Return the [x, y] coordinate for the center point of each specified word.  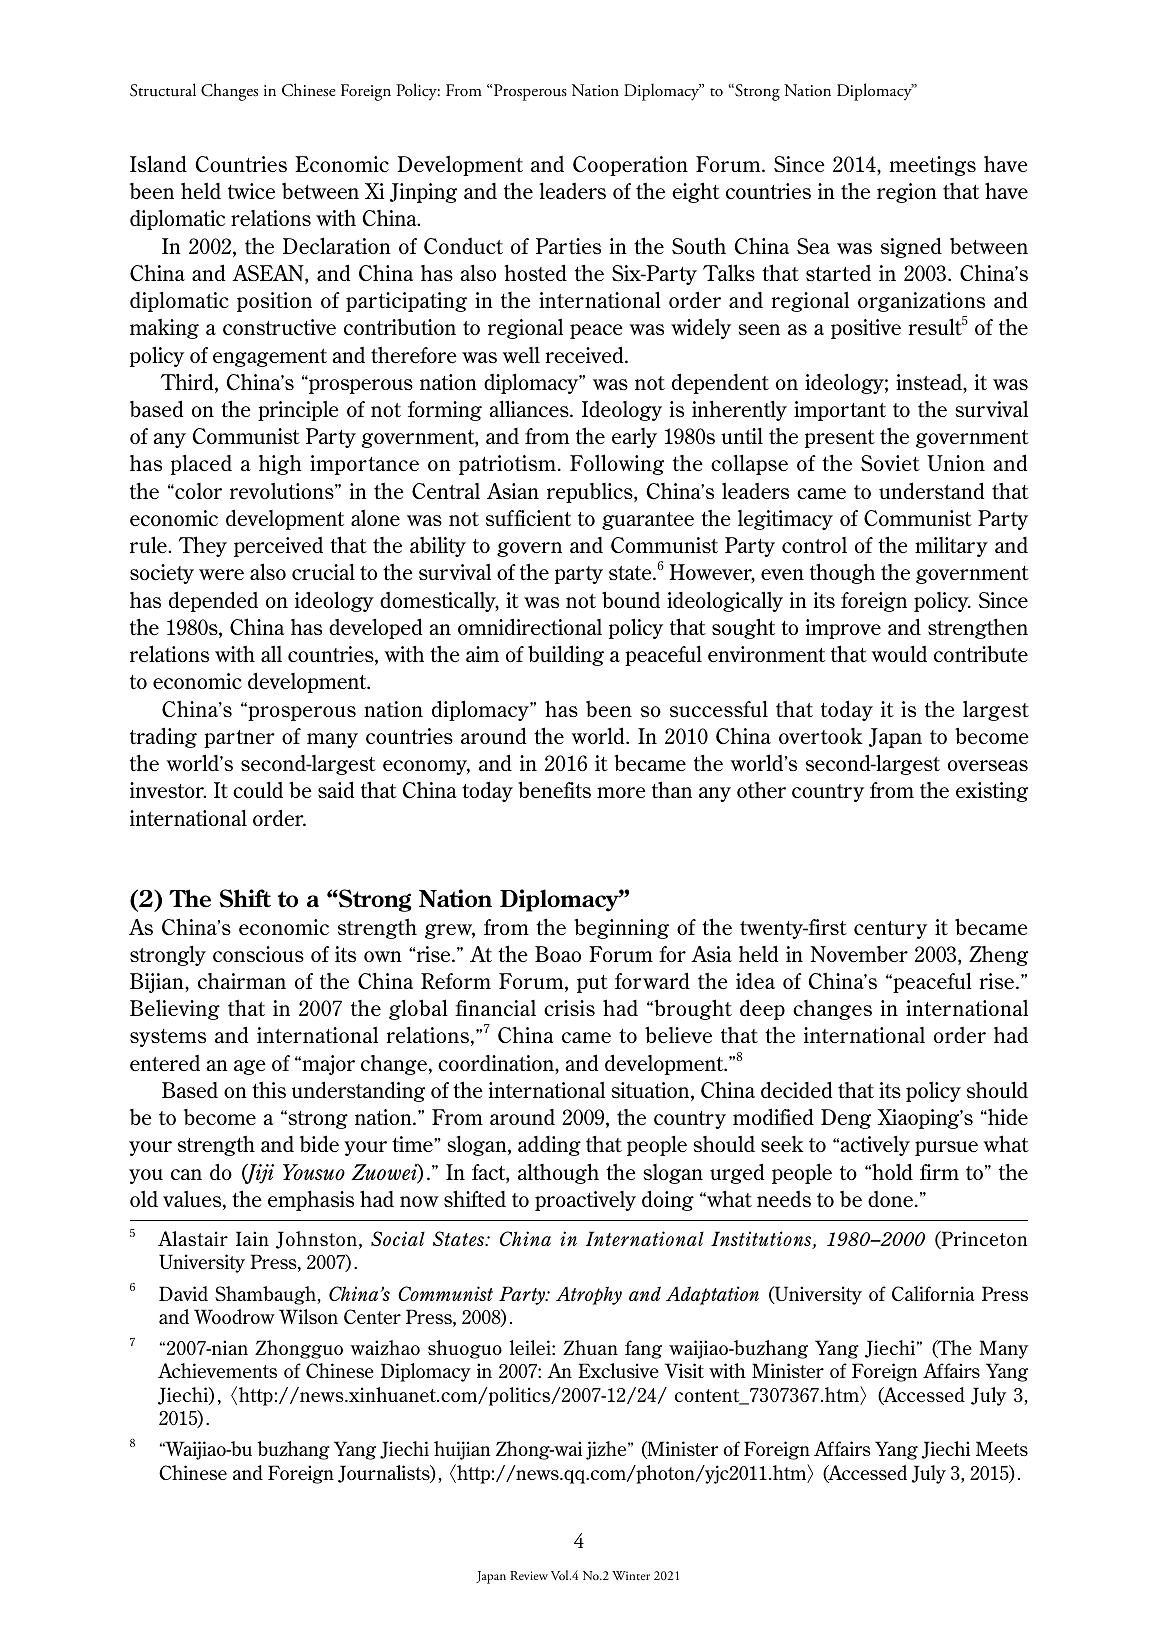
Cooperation [630, 166]
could [258, 790]
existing [992, 792]
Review [529, 1575]
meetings [933, 166]
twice [251, 191]
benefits [554, 789]
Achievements [217, 1370]
